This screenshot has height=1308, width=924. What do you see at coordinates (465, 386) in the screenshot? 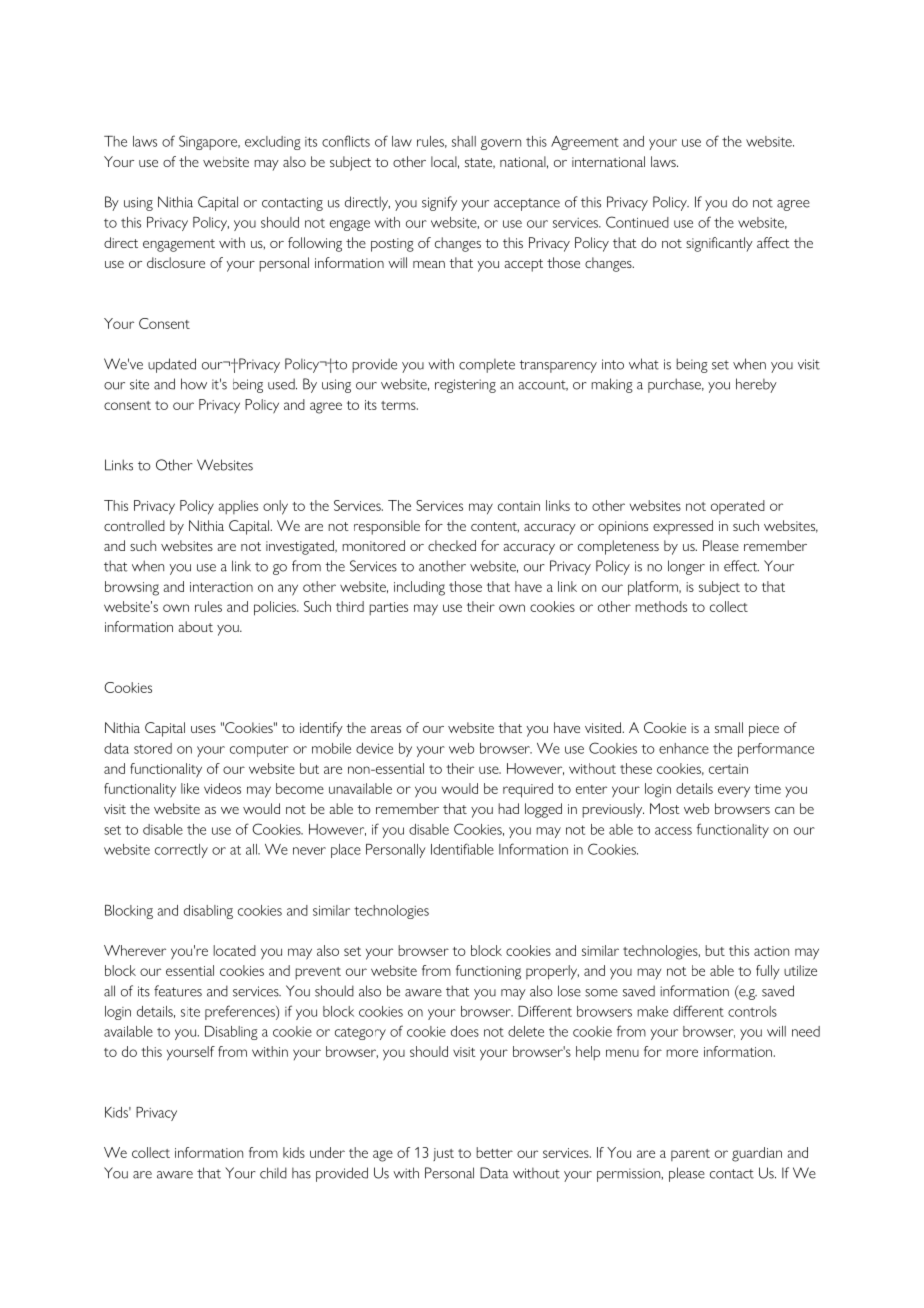
I see `registering` at bounding box center [465, 386].
